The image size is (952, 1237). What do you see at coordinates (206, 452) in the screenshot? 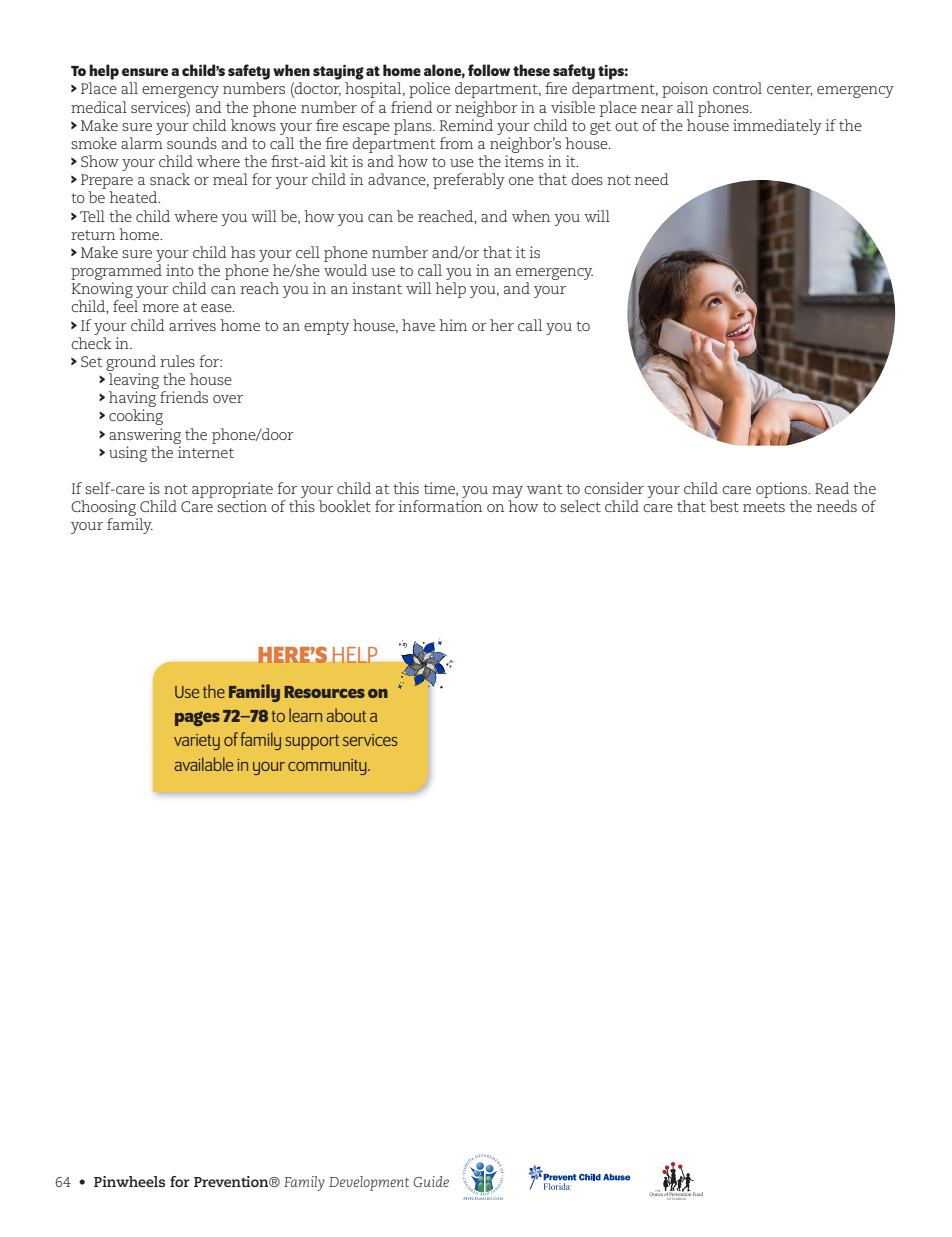
I see `internet` at bounding box center [206, 452].
